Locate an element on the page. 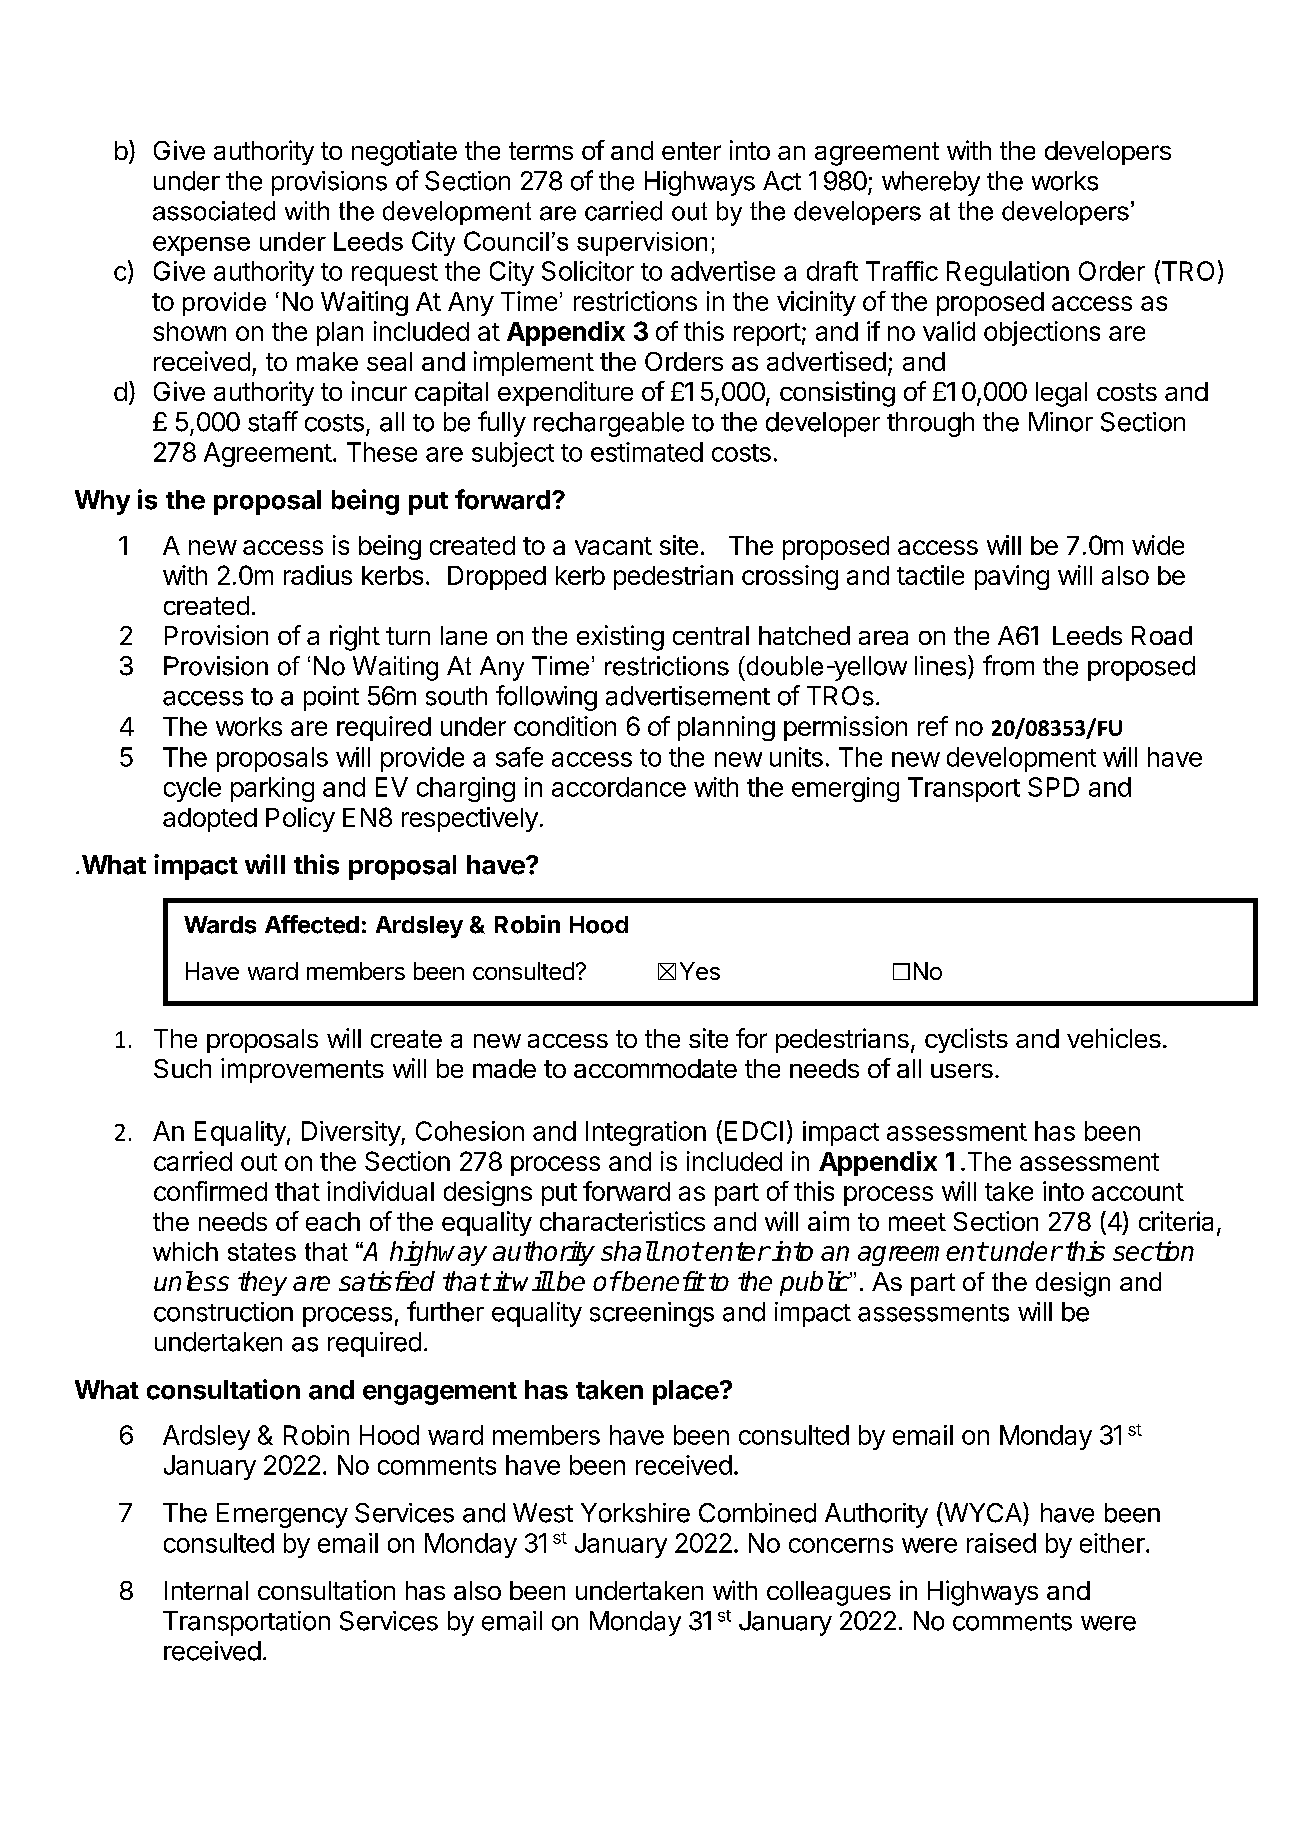 Image resolution: width=1299 pixels, height=1838 pixels. supervision is located at coordinates (642, 244).
